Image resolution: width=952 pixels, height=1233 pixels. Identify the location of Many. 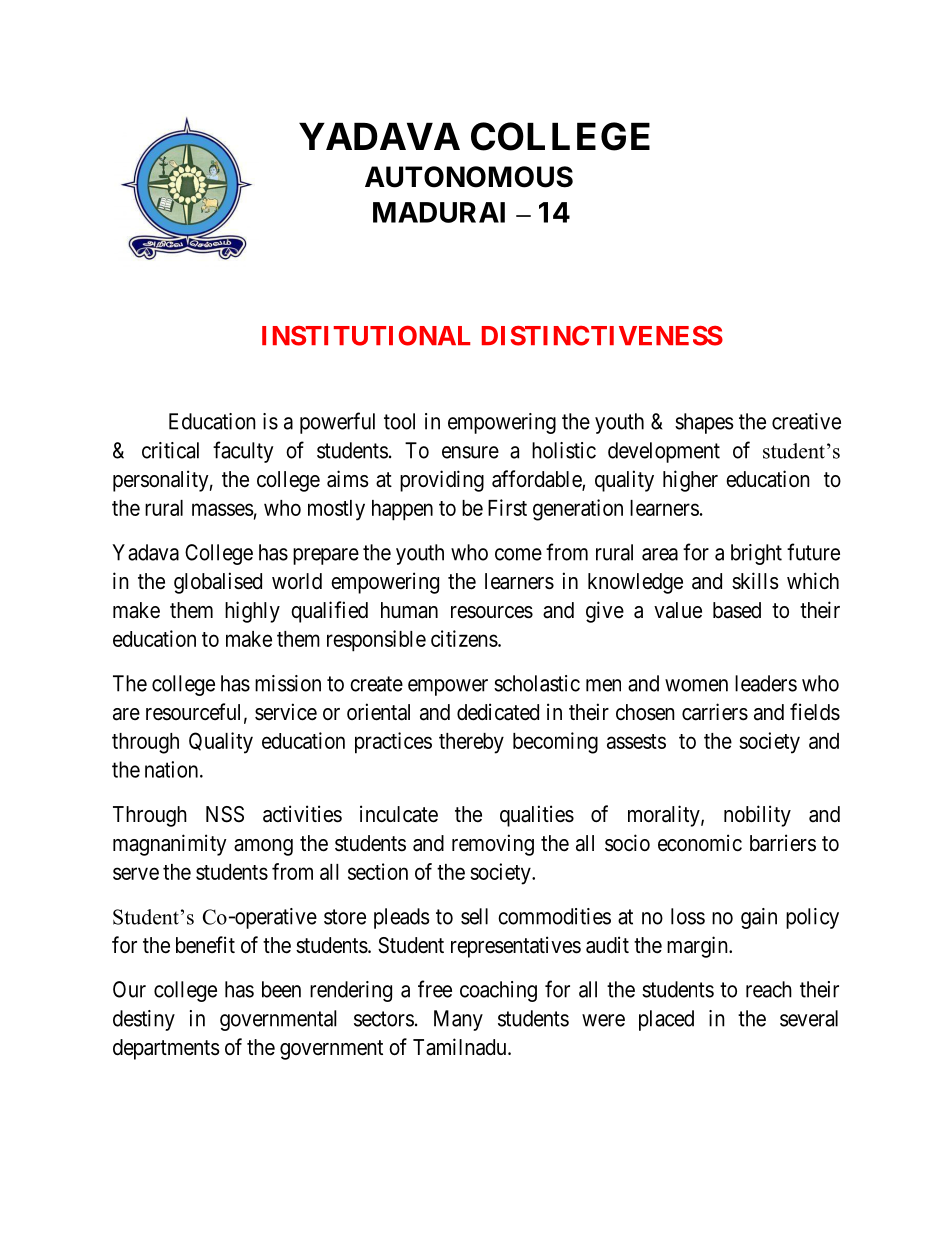
(458, 1020).
